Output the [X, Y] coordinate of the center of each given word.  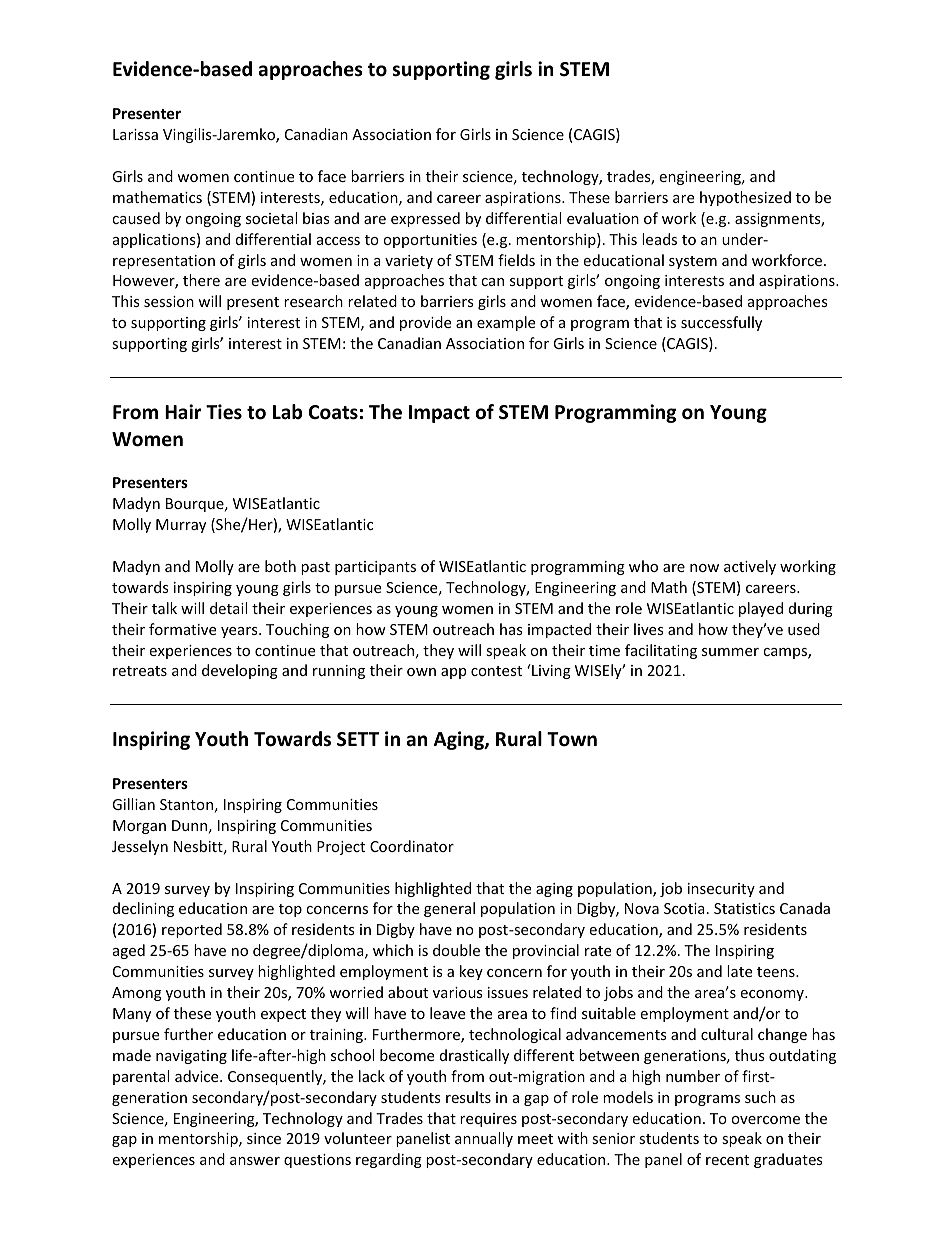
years [240, 632]
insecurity [721, 890]
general [449, 909]
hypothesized [745, 198]
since [264, 1138]
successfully [721, 323]
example [506, 323]
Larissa [135, 134]
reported [192, 930]
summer [730, 652]
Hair [183, 412]
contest [496, 671]
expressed [425, 219]
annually [484, 1139]
